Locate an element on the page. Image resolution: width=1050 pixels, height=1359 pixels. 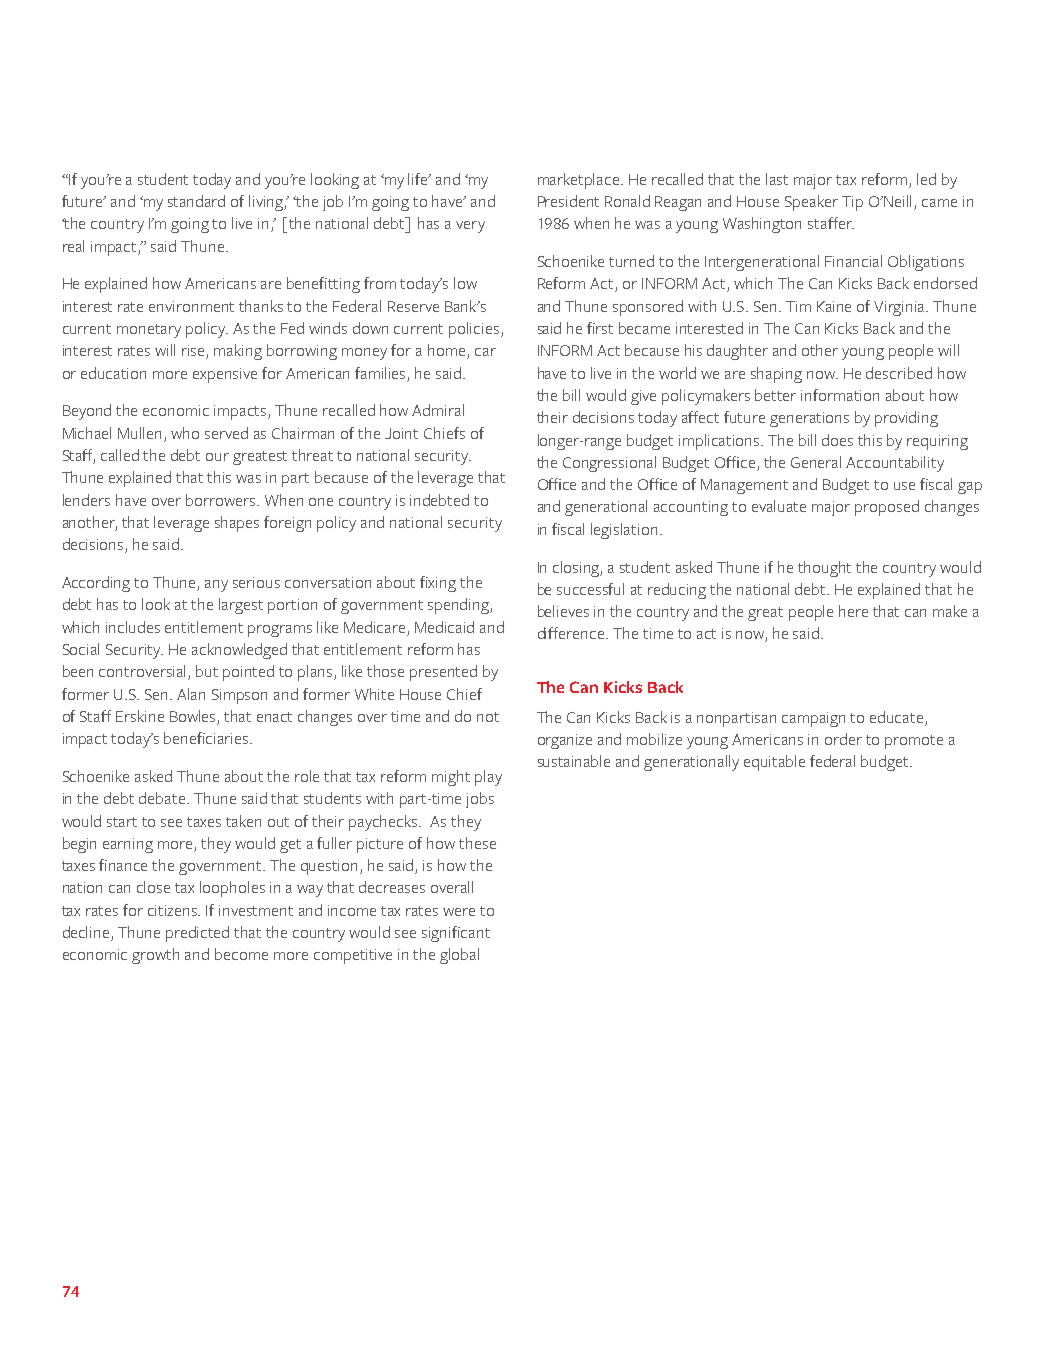
any is located at coordinates (216, 586).
